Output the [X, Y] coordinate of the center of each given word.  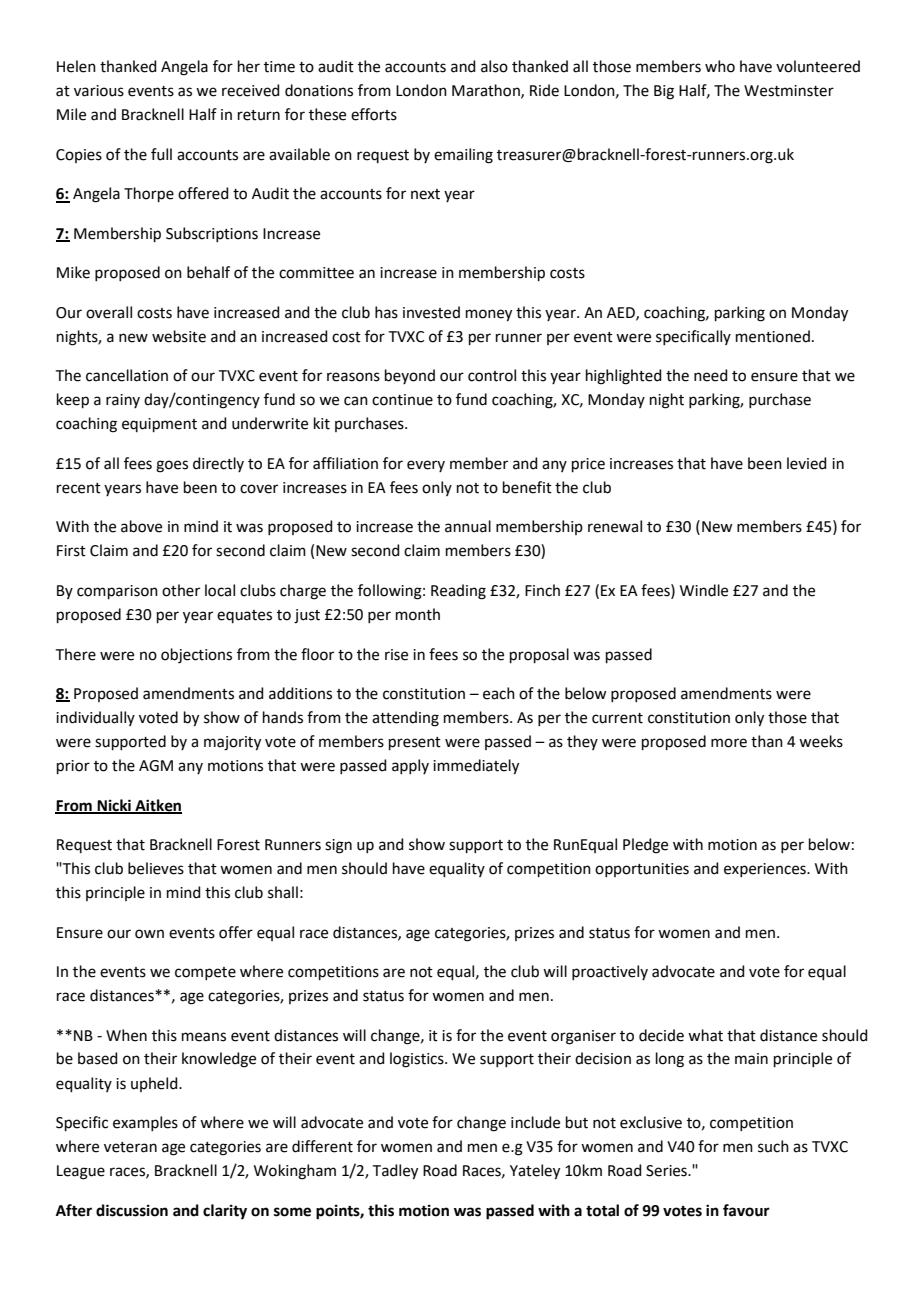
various [99, 91]
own [149, 934]
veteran [130, 1147]
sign [338, 846]
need [711, 375]
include [535, 1122]
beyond [410, 376]
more [729, 743]
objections [196, 656]
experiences [766, 870]
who [720, 66]
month [418, 614]
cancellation [127, 375]
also [494, 66]
